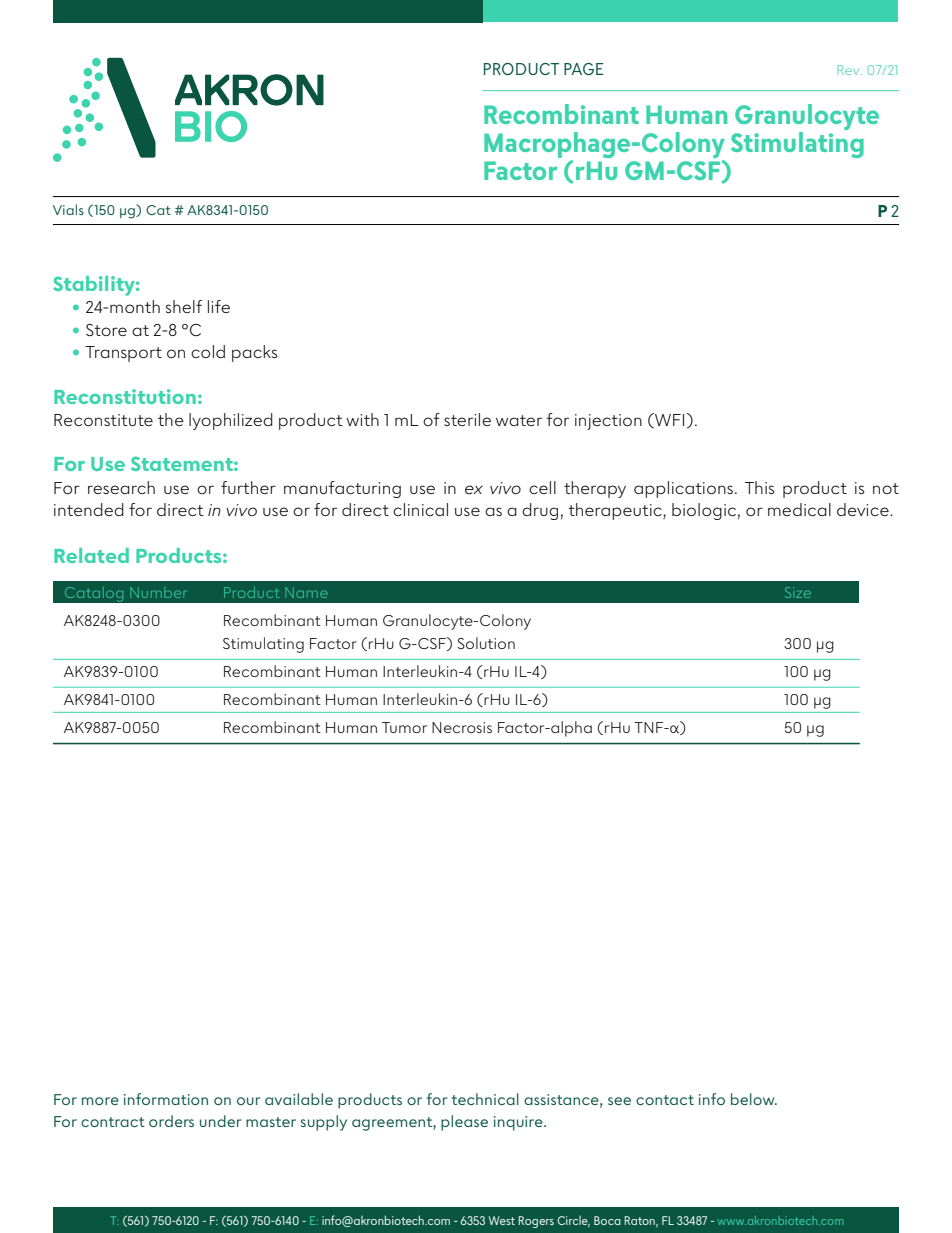  Describe the element at coordinates (754, 1099) in the document. I see `below` at that location.
